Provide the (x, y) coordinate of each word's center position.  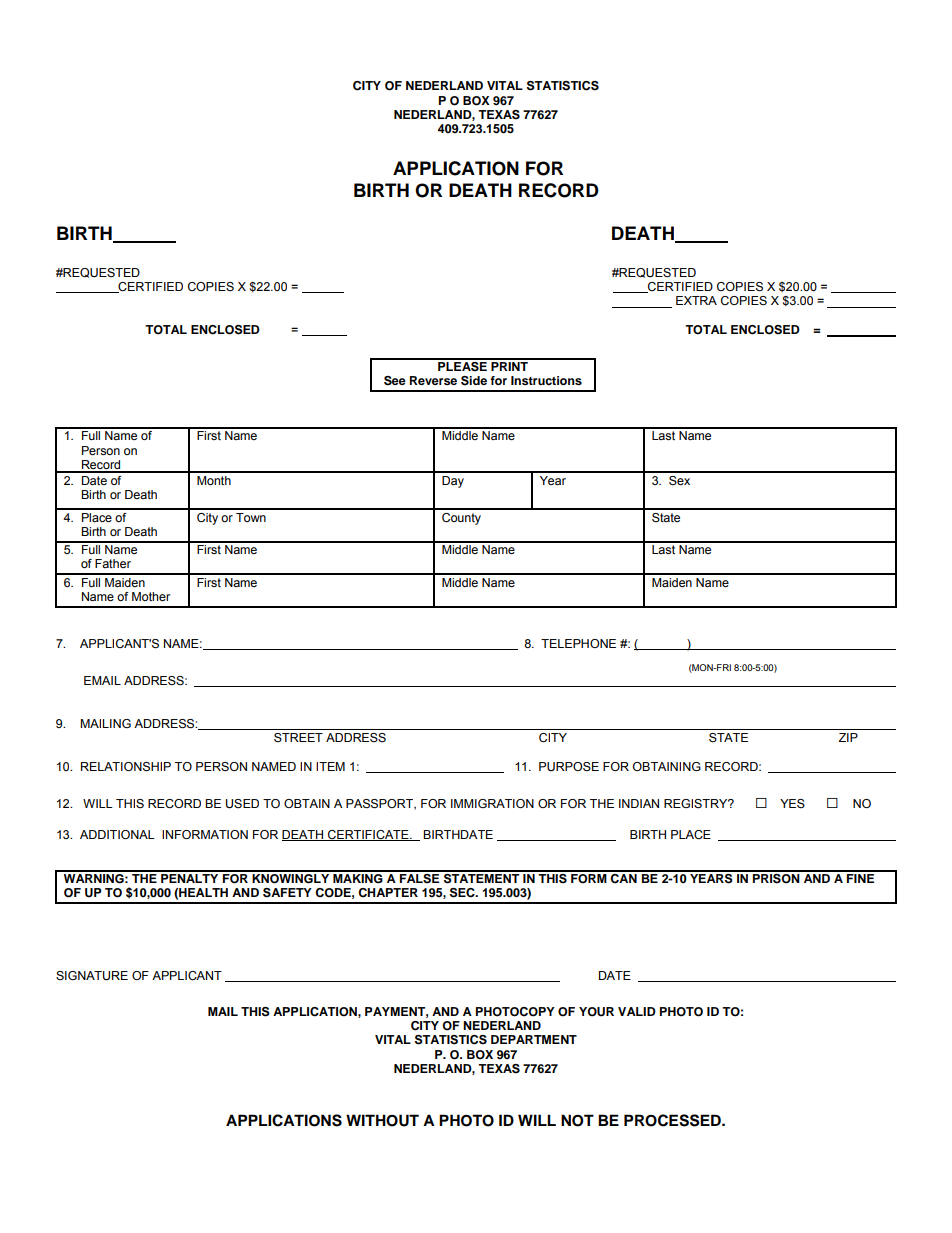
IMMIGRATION (492, 803)
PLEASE (462, 365)
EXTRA (696, 300)
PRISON (776, 877)
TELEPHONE (578, 643)
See (395, 381)
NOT (577, 1120)
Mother (151, 596)
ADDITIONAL (117, 834)
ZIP (848, 737)
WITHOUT (382, 1120)
